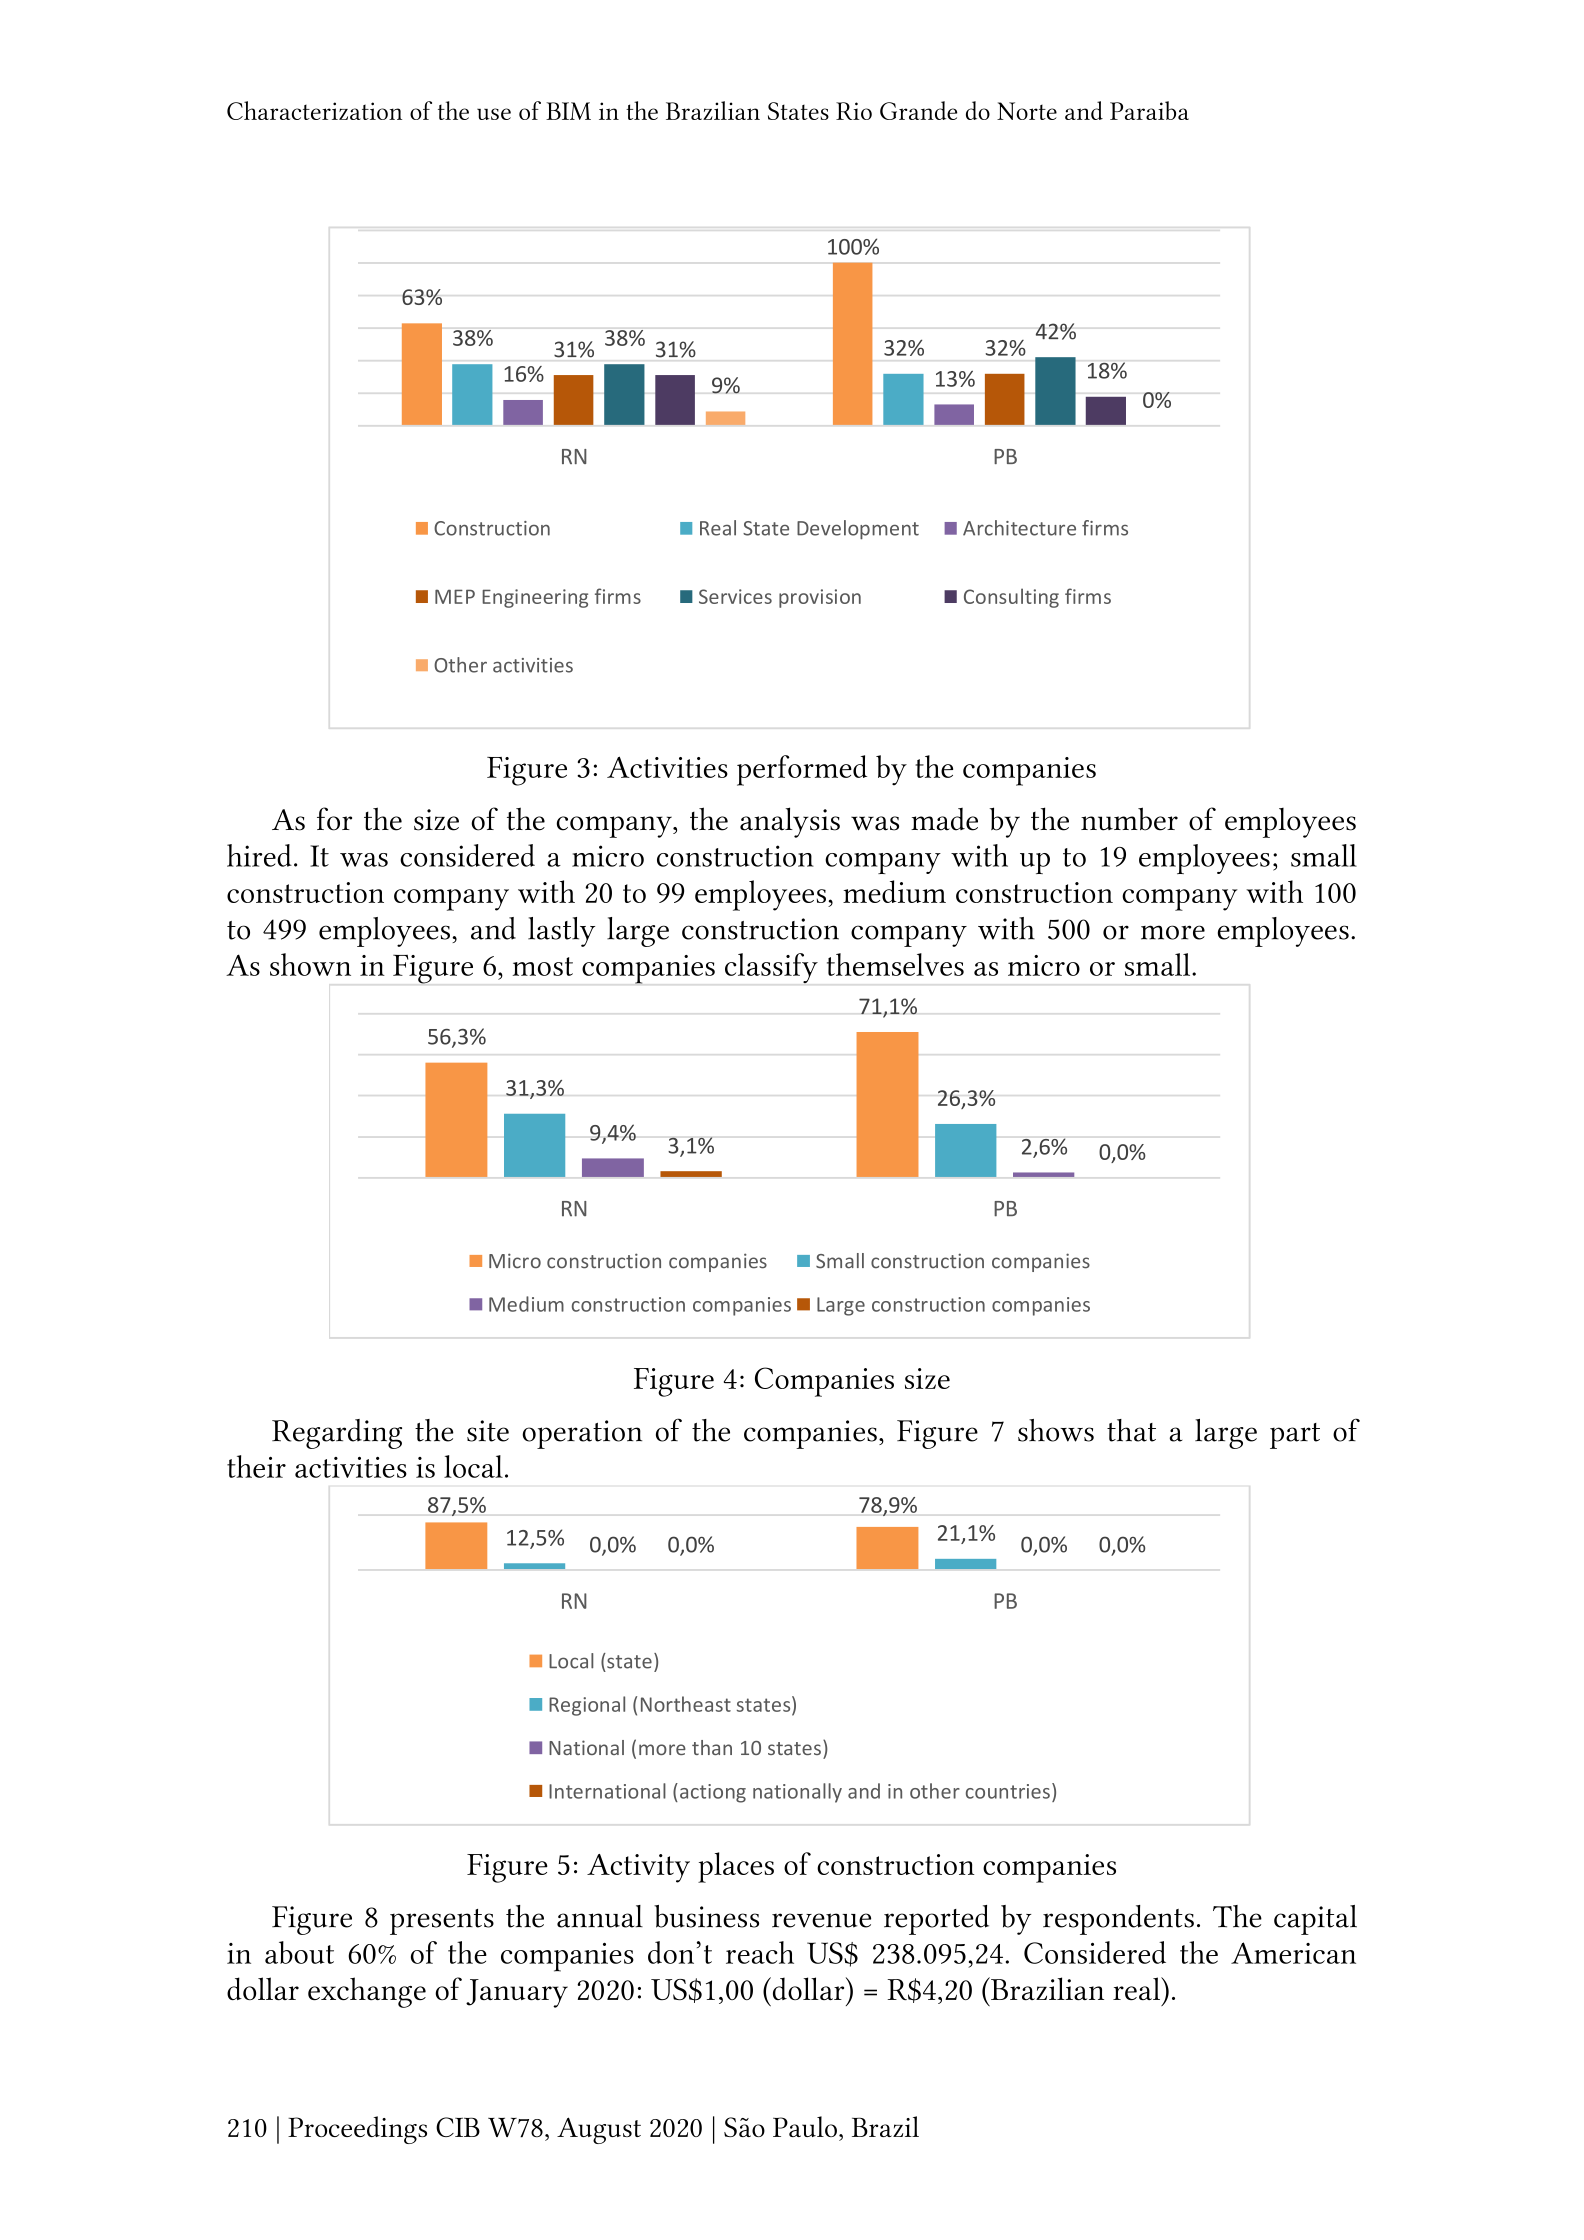  What do you see at coordinates (771, 968) in the screenshot?
I see `classify` at bounding box center [771, 968].
